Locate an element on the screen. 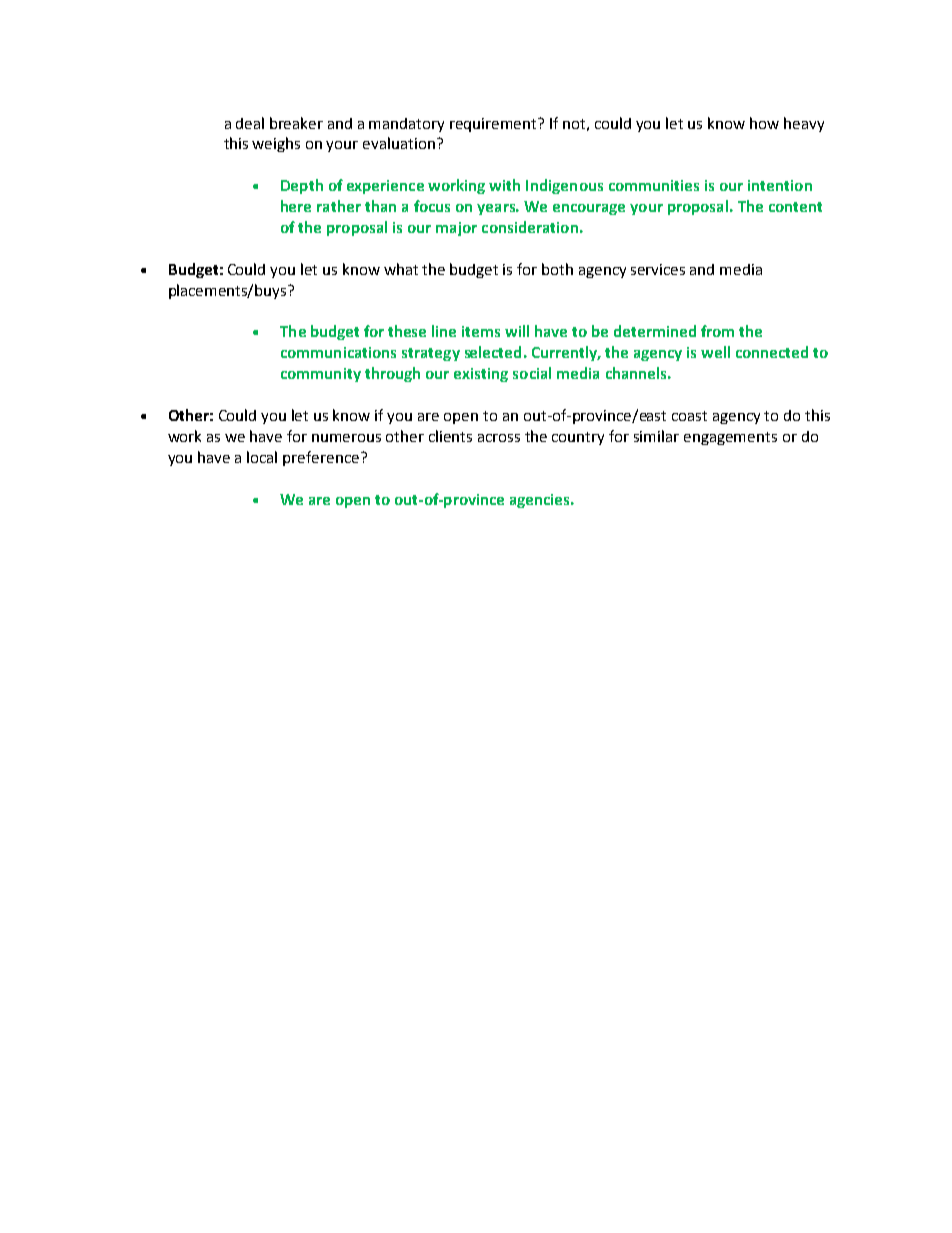 This screenshot has width=952, height=1233. services is located at coordinates (658, 269).
